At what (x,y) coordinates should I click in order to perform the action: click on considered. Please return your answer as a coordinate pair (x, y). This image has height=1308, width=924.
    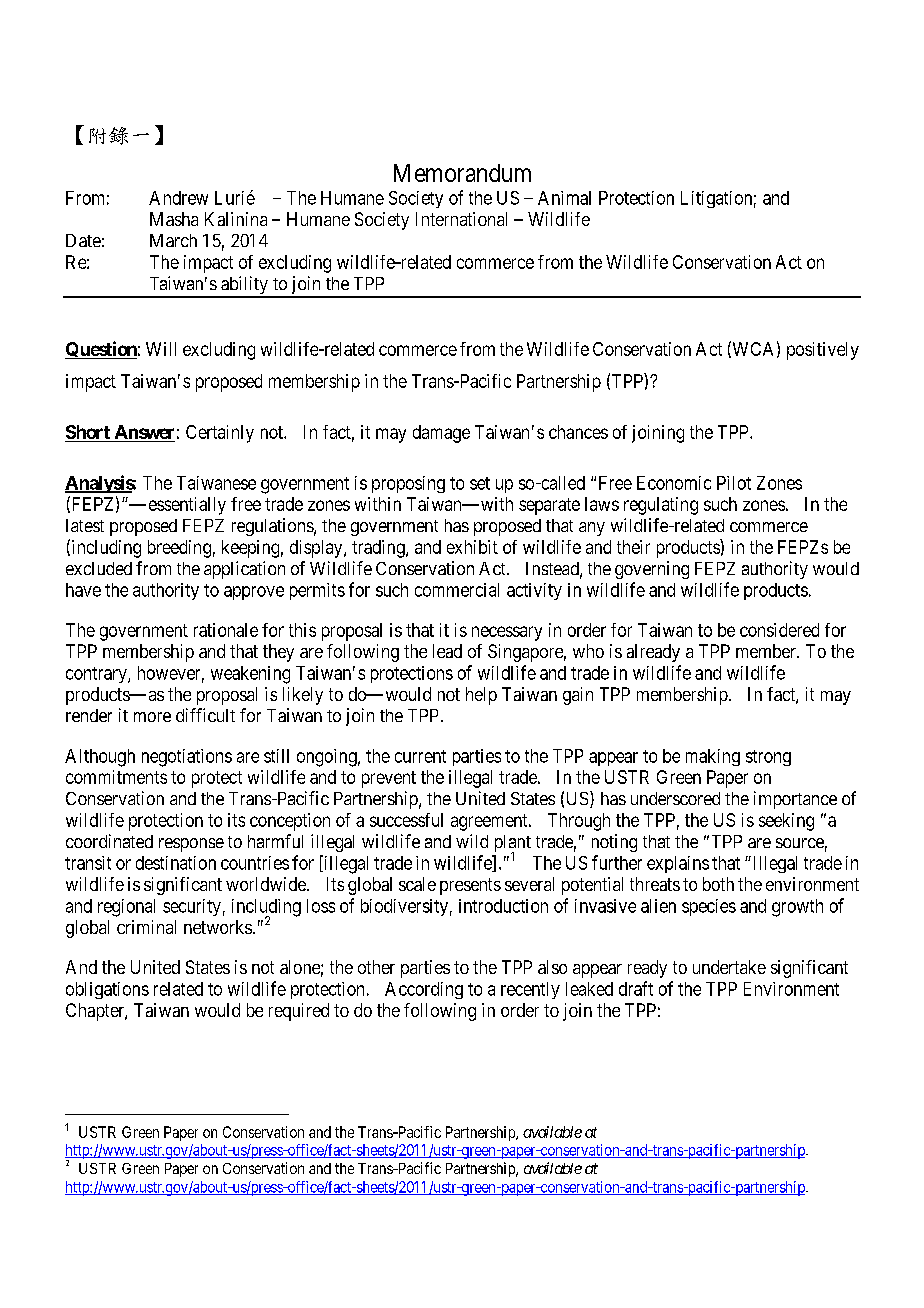
    Looking at the image, I should click on (779, 630).
